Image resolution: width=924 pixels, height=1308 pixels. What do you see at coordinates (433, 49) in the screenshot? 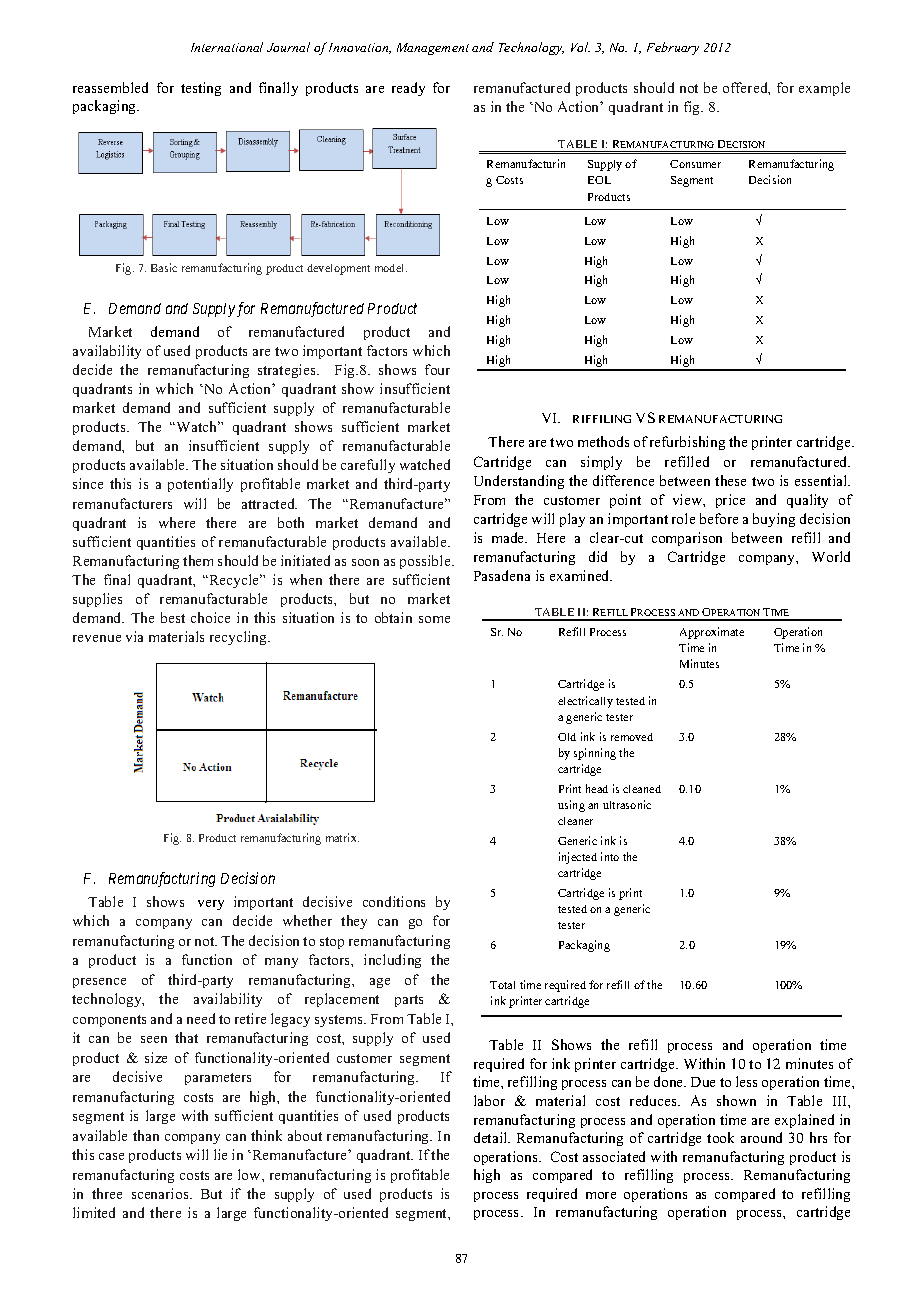
I see `Management` at bounding box center [433, 49].
